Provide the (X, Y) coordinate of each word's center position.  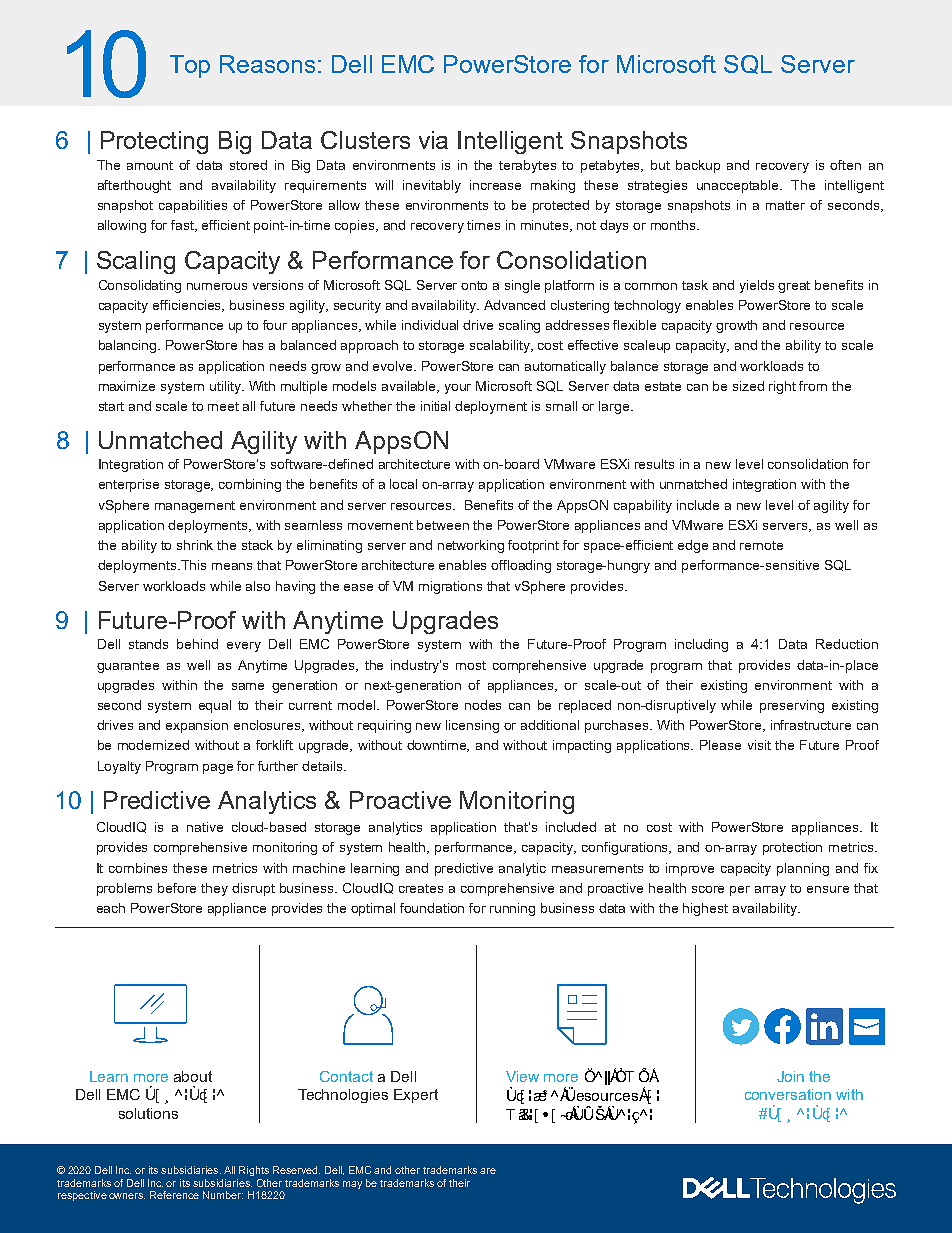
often (845, 165)
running (512, 909)
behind (197, 644)
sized (748, 386)
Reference (174, 1195)
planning (803, 869)
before (177, 888)
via (433, 140)
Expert (416, 1096)
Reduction (847, 644)
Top (190, 66)
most (471, 665)
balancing (129, 346)
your (458, 389)
